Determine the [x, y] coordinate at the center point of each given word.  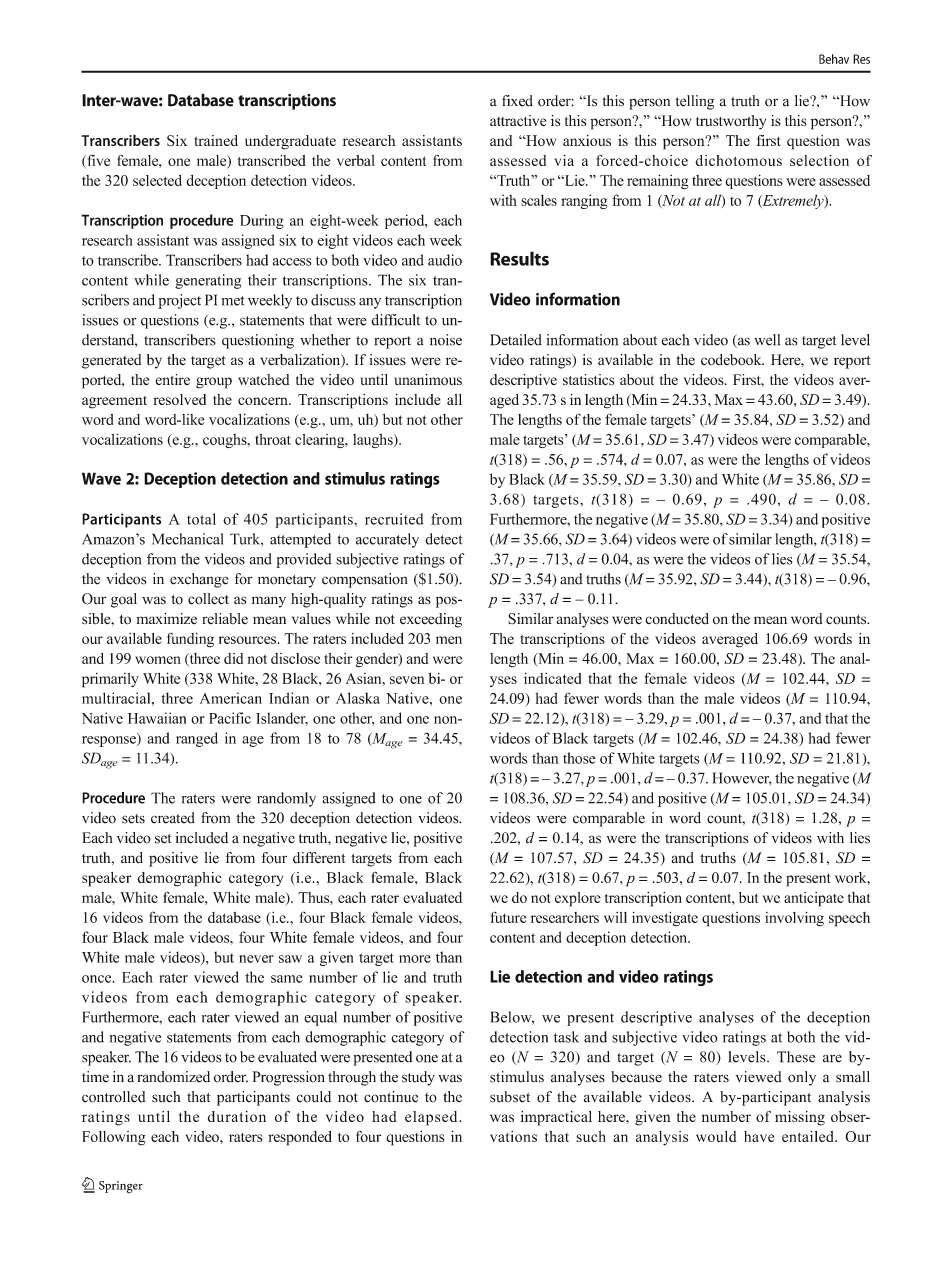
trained [216, 140]
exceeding [431, 620]
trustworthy [731, 122]
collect [208, 599]
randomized [173, 1077]
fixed [517, 101]
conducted [677, 619]
